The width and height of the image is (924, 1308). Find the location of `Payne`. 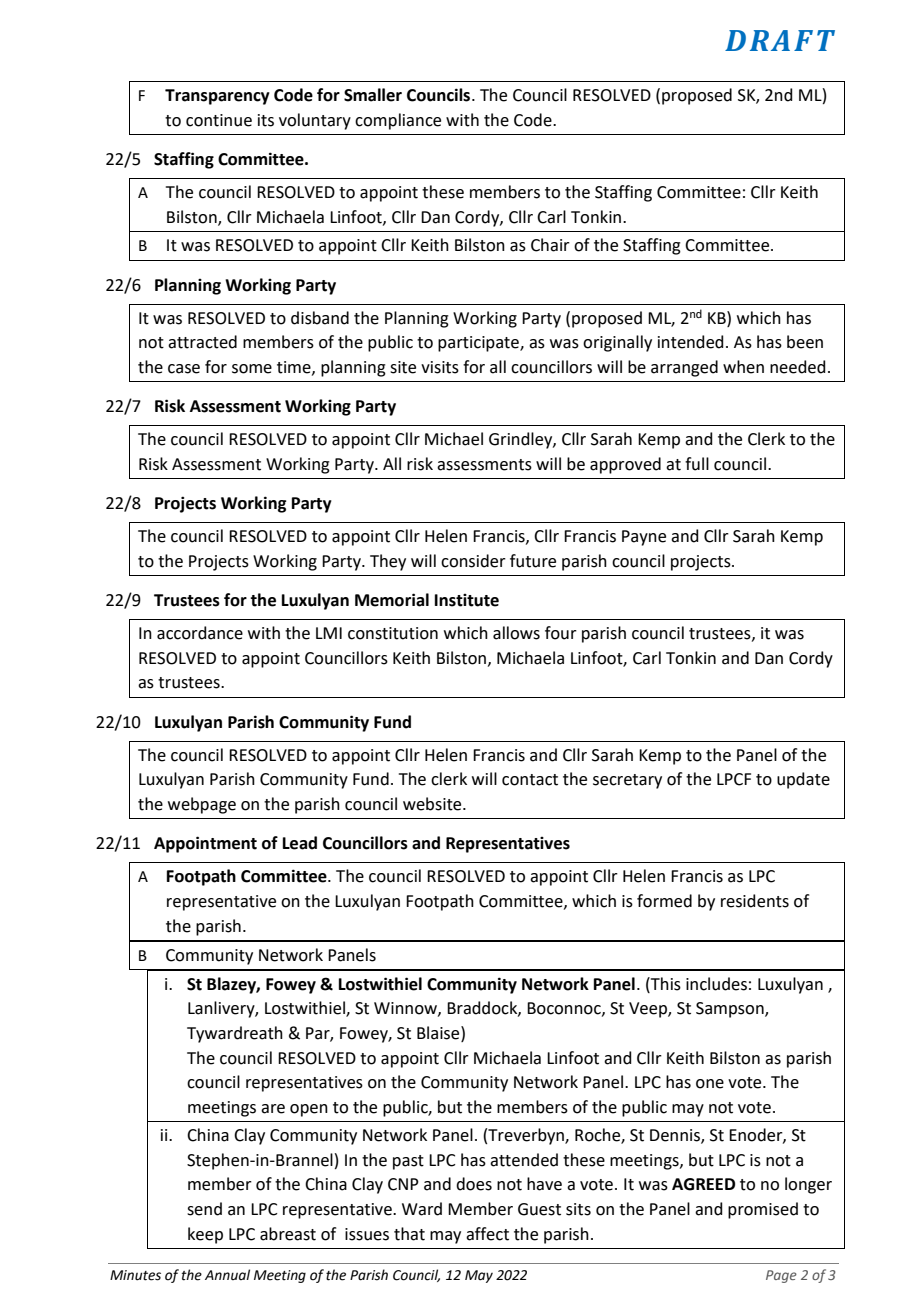

Payne is located at coordinates (644, 538).
